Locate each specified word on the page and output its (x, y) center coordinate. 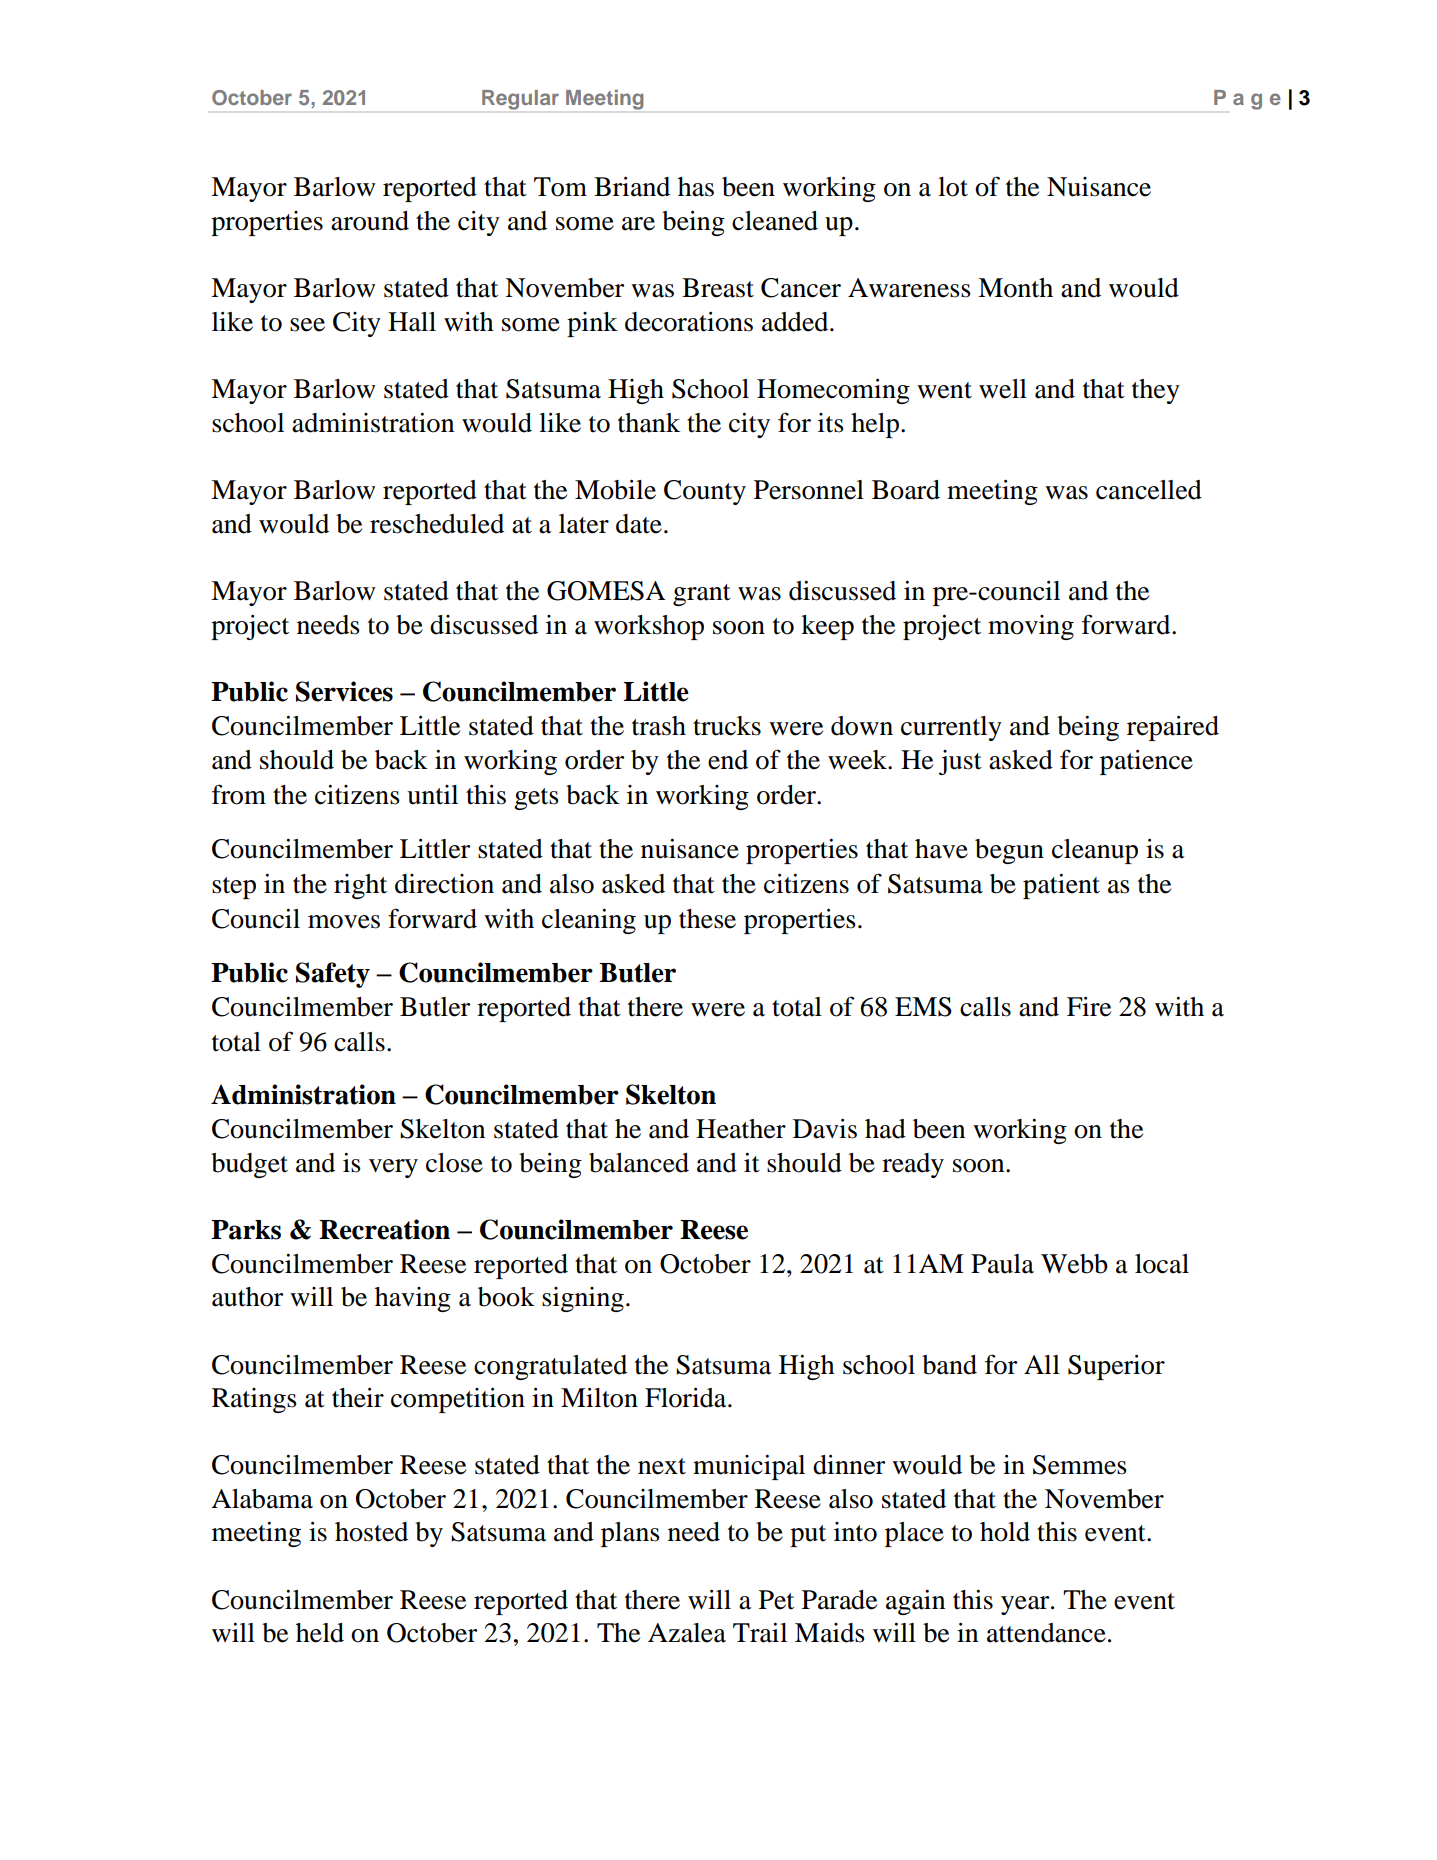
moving (1031, 627)
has (696, 187)
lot (953, 187)
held (320, 1633)
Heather (741, 1129)
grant (702, 595)
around (370, 221)
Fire (1089, 1006)
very (393, 1168)
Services (344, 691)
